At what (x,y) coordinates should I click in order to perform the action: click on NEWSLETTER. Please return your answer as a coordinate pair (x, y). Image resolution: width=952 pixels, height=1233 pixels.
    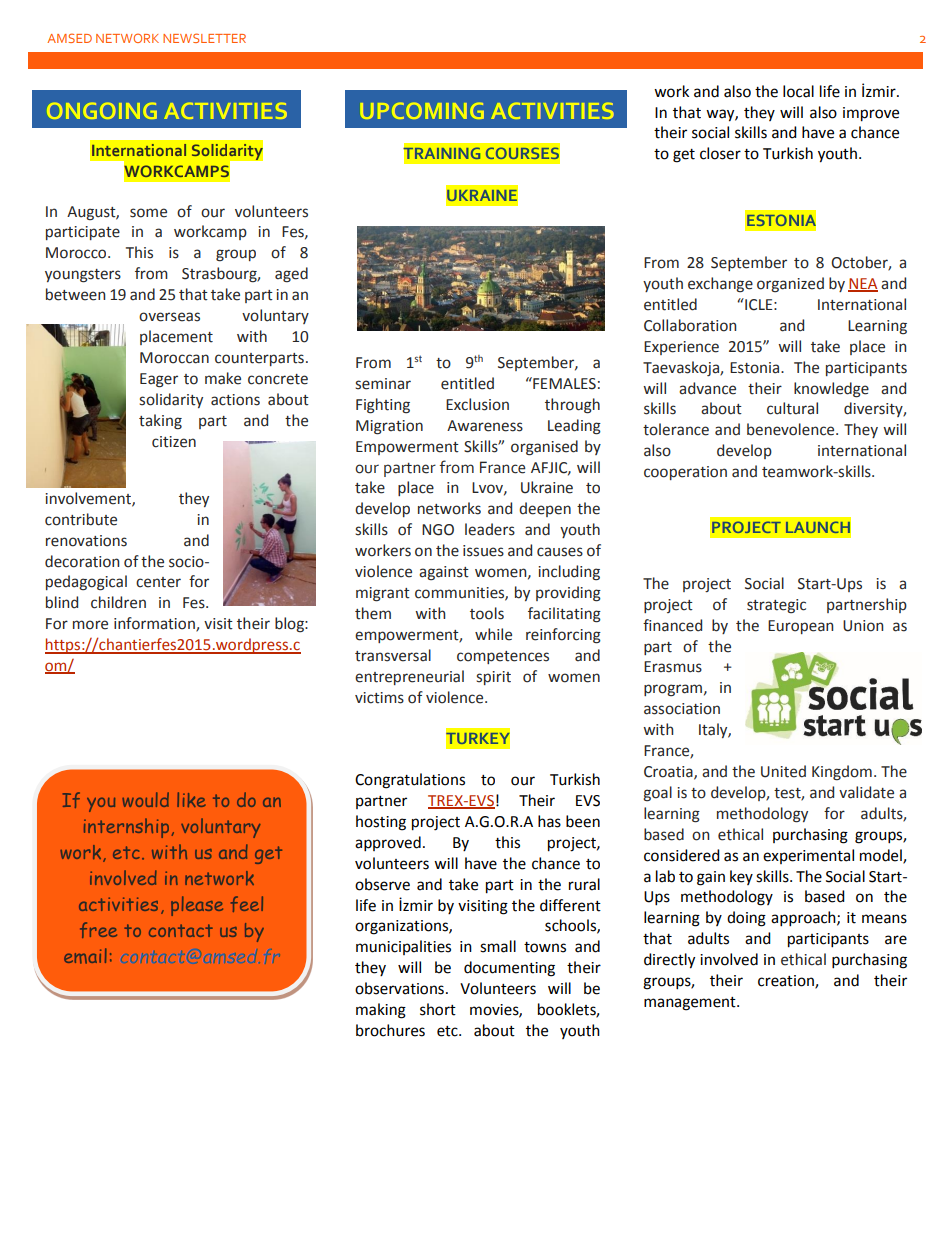
    Looking at the image, I should click on (204, 38).
